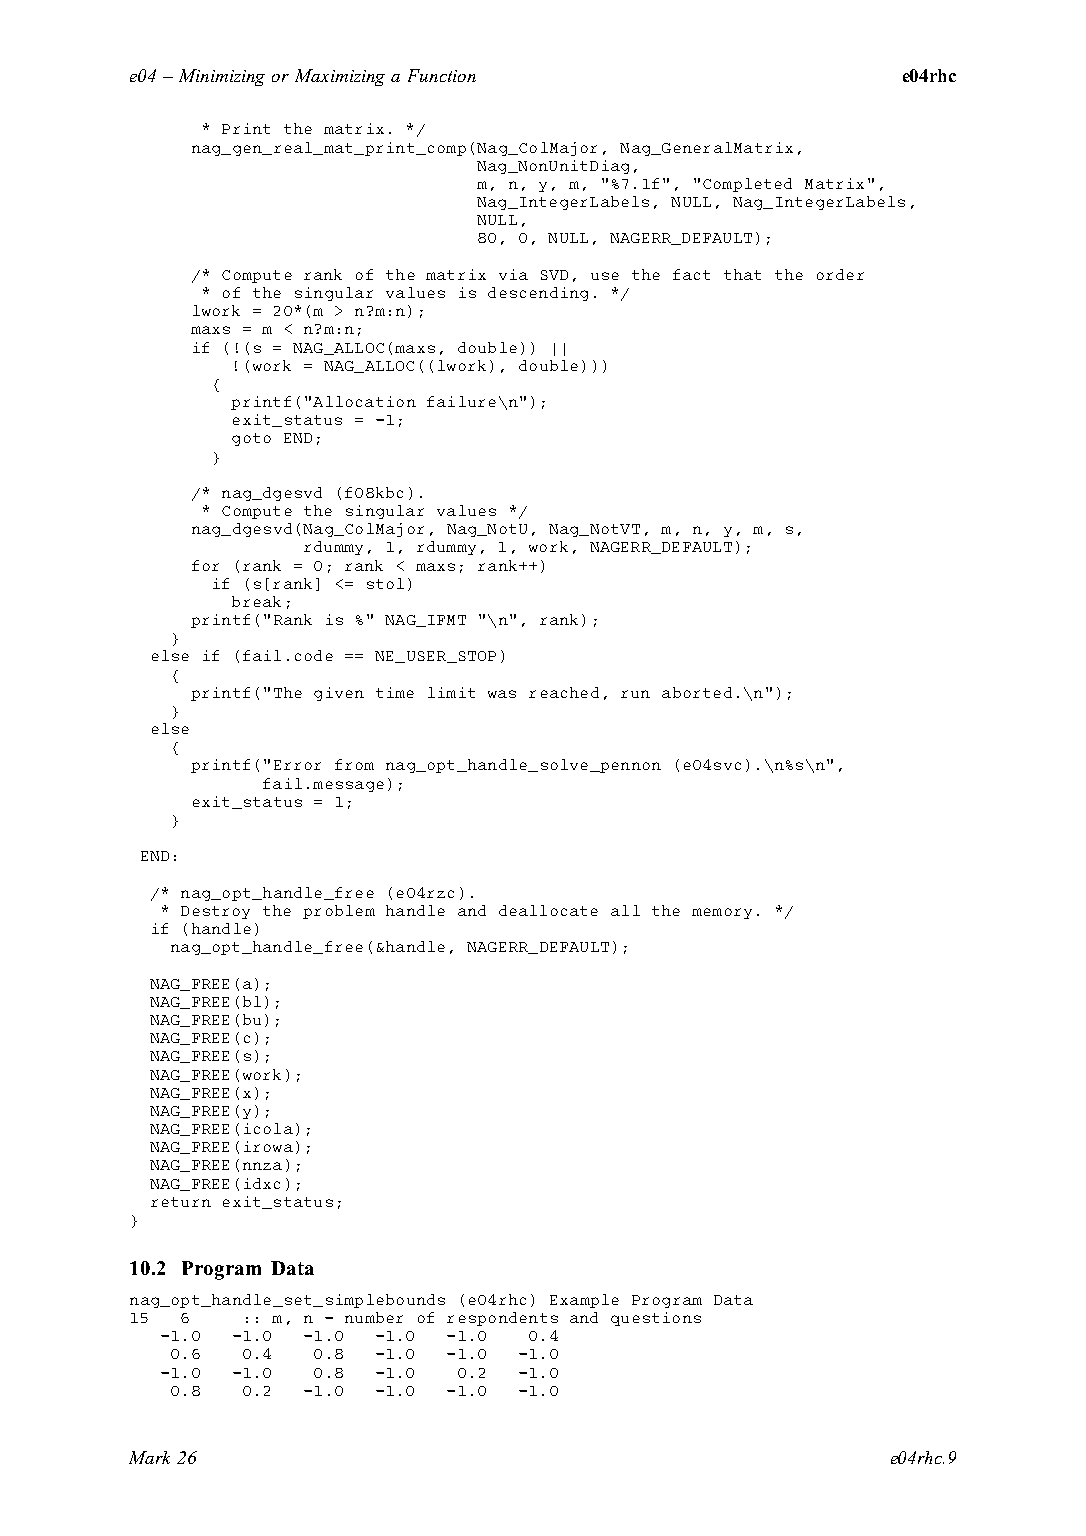  What do you see at coordinates (181, 1202) in the document?
I see `return` at bounding box center [181, 1202].
